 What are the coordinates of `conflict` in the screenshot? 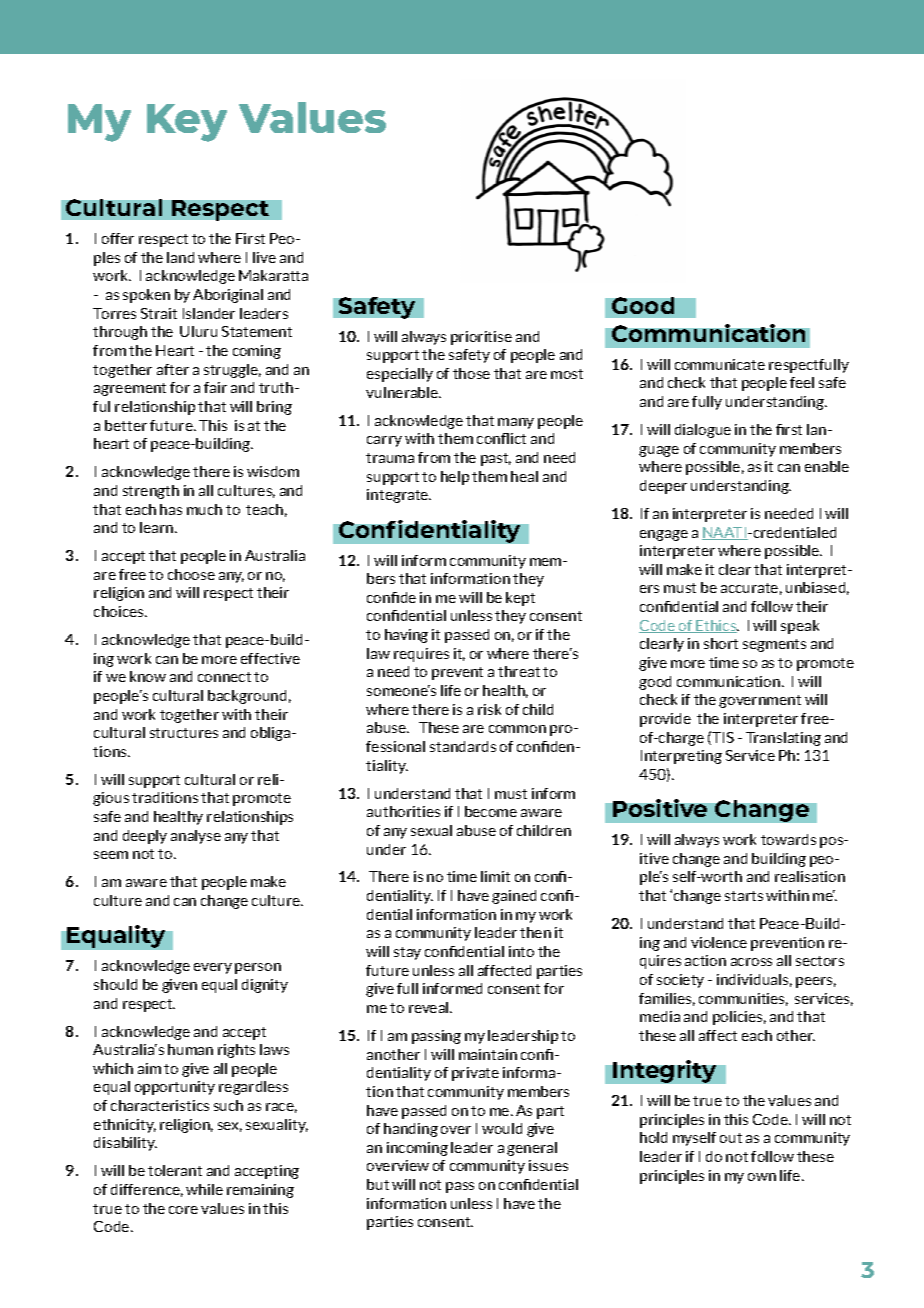 It's located at (501, 438).
